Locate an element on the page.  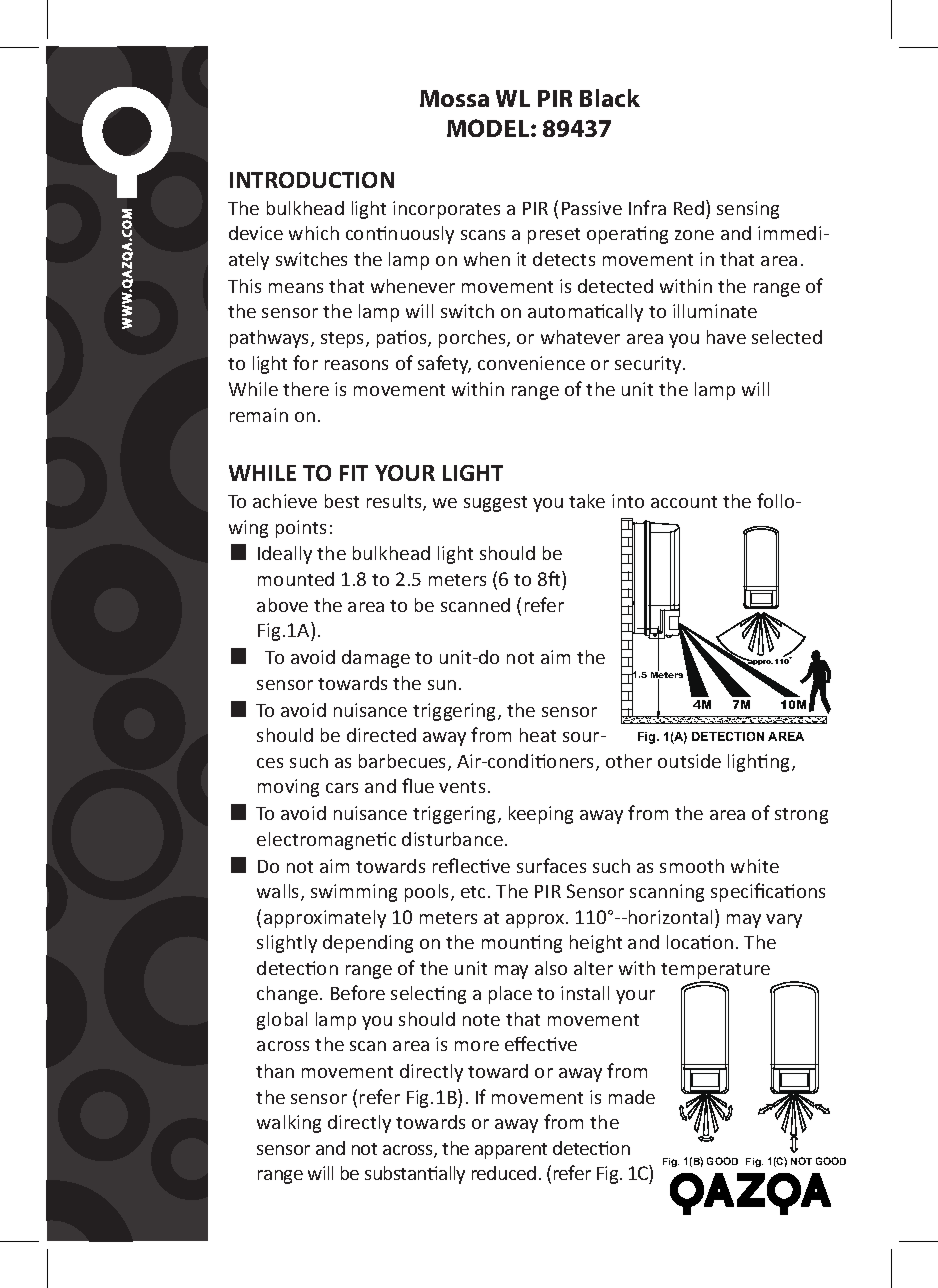
Black is located at coordinates (610, 98).
